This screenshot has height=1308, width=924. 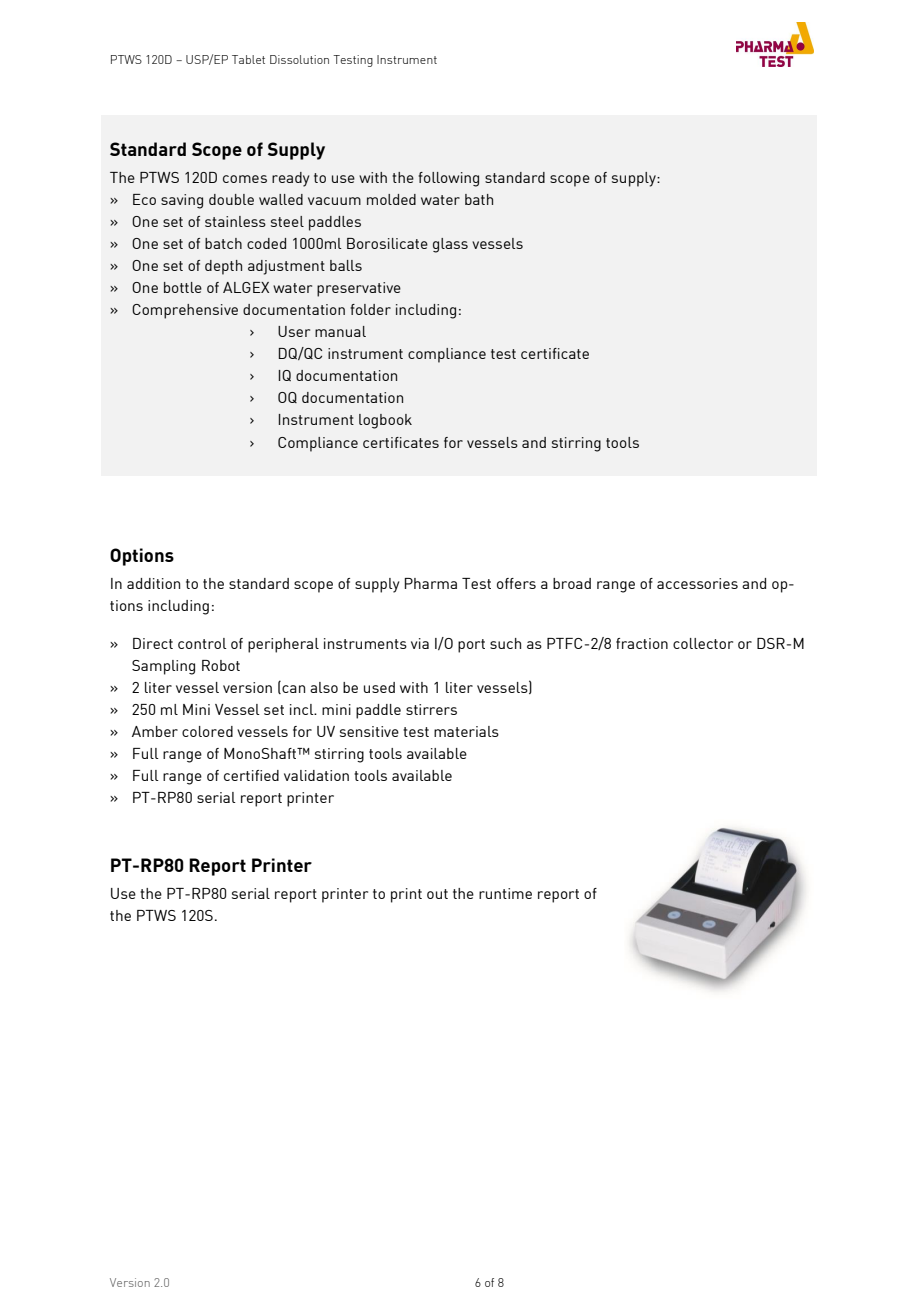 I want to click on Dissolution, so click(x=299, y=59).
